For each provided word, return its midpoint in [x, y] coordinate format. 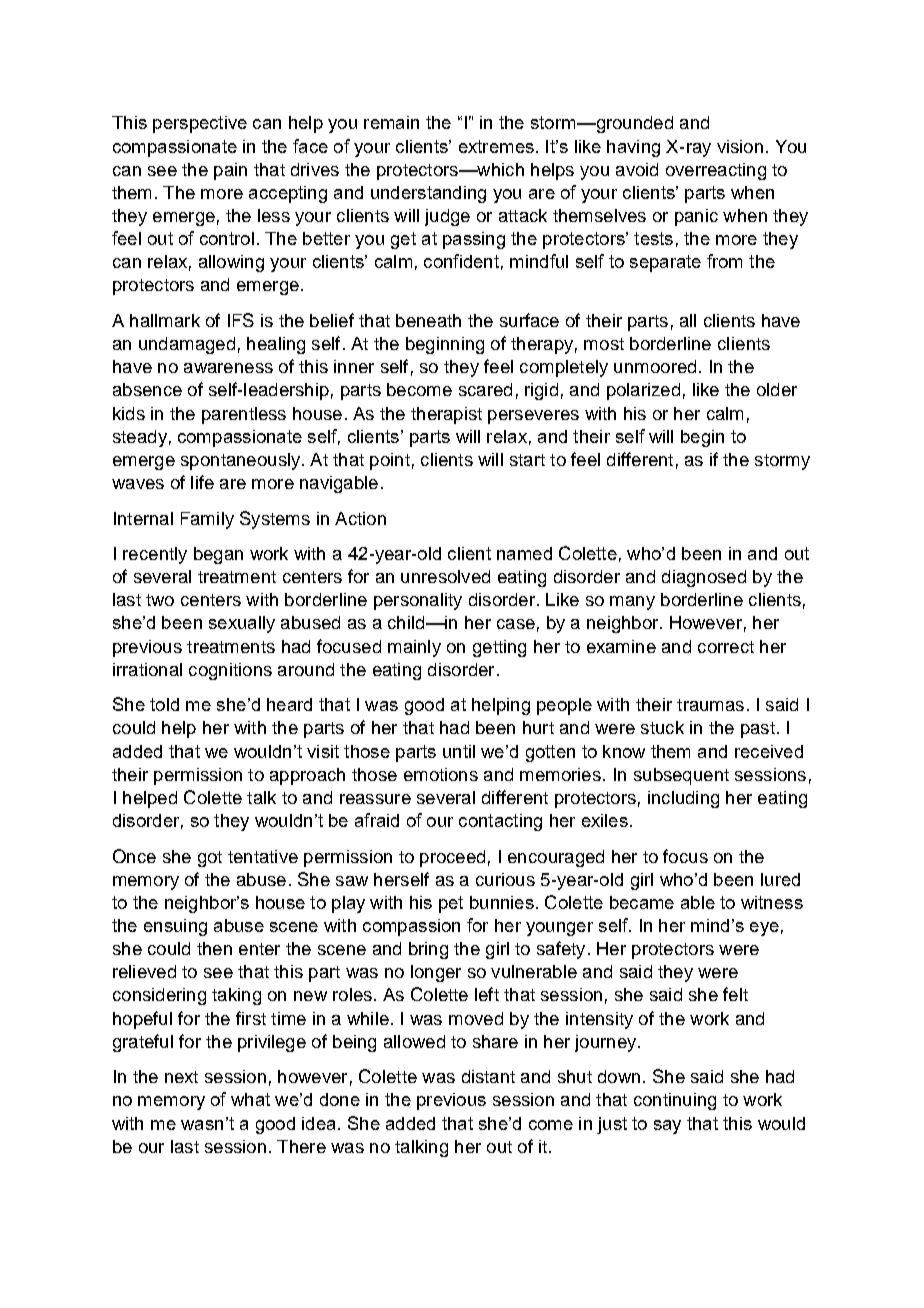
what [250, 1099]
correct [726, 647]
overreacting [716, 171]
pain [230, 171]
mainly [414, 648]
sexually [242, 624]
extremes [496, 146]
